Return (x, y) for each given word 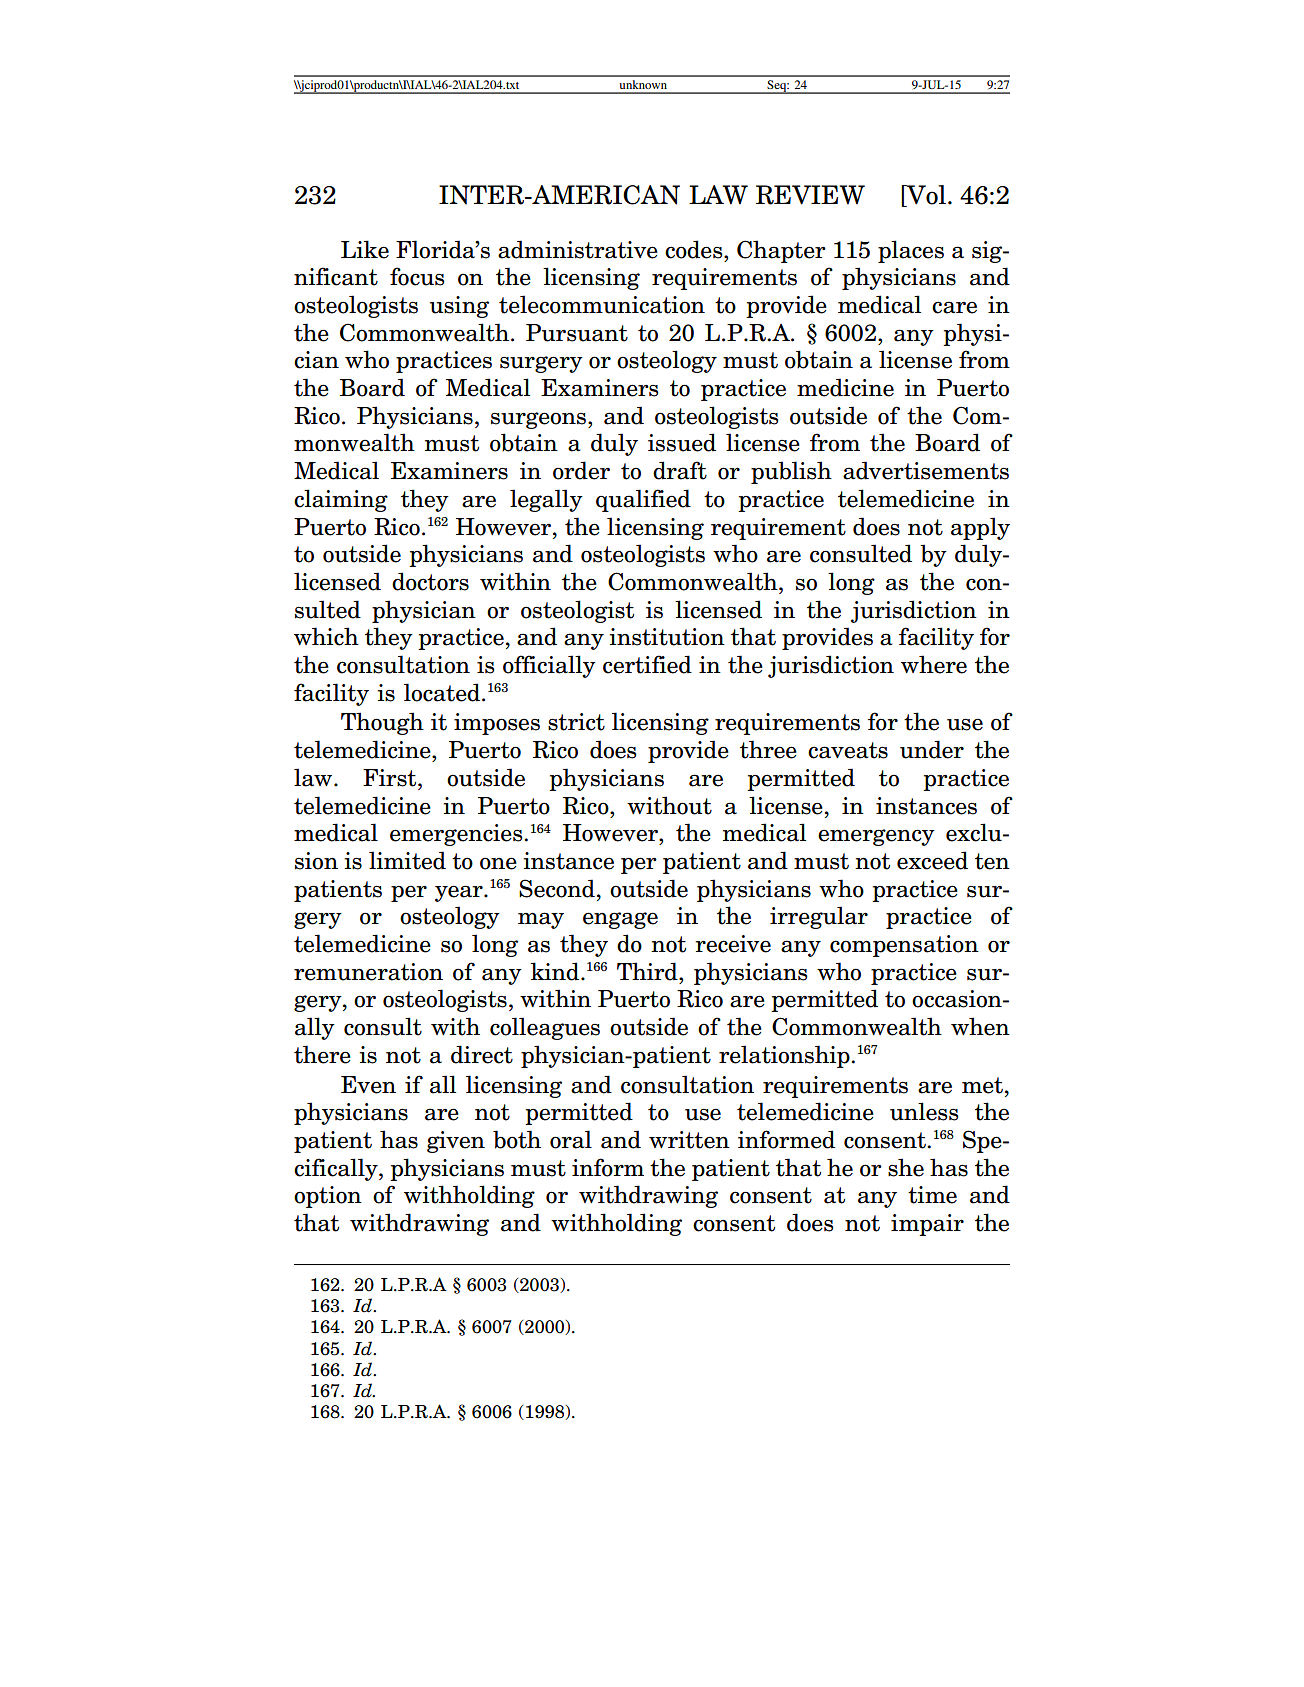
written (689, 1140)
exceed (932, 860)
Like (365, 249)
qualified (643, 500)
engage (620, 920)
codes (695, 249)
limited (407, 860)
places (911, 251)
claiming (341, 500)
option (328, 1197)
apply (980, 528)
